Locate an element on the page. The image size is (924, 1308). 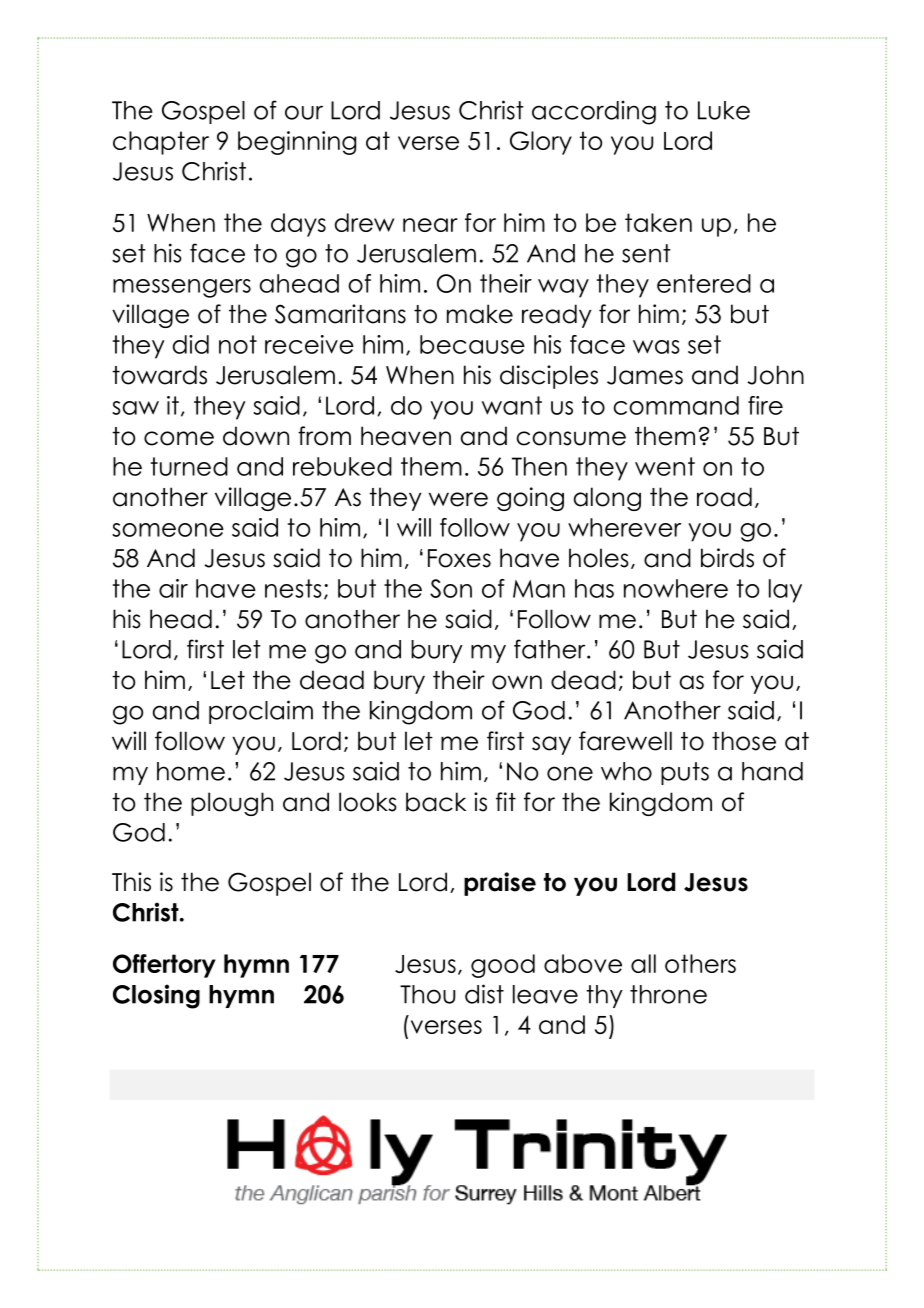
Closing is located at coordinates (156, 996).
